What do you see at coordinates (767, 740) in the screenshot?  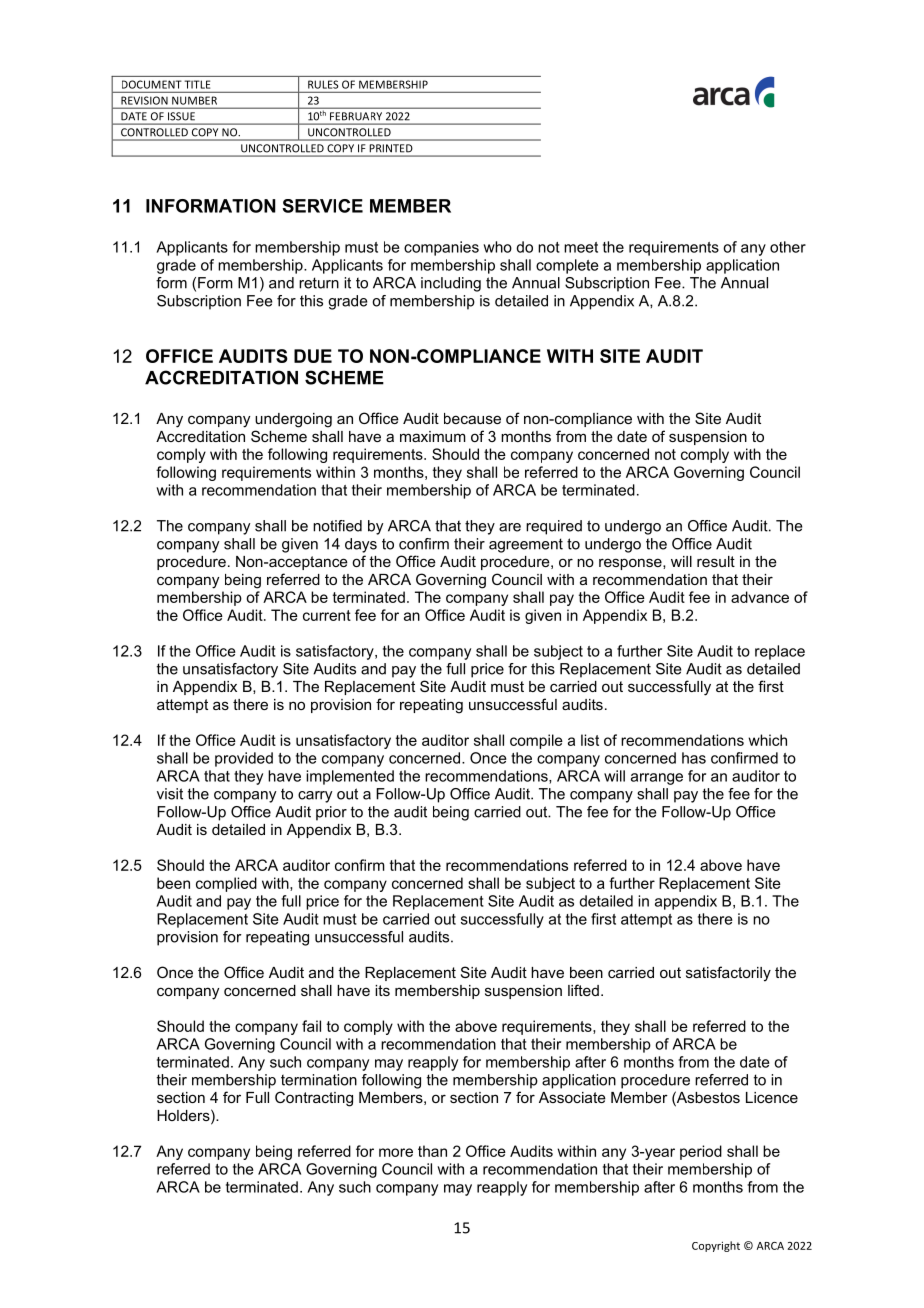 I see `which` at bounding box center [767, 740].
